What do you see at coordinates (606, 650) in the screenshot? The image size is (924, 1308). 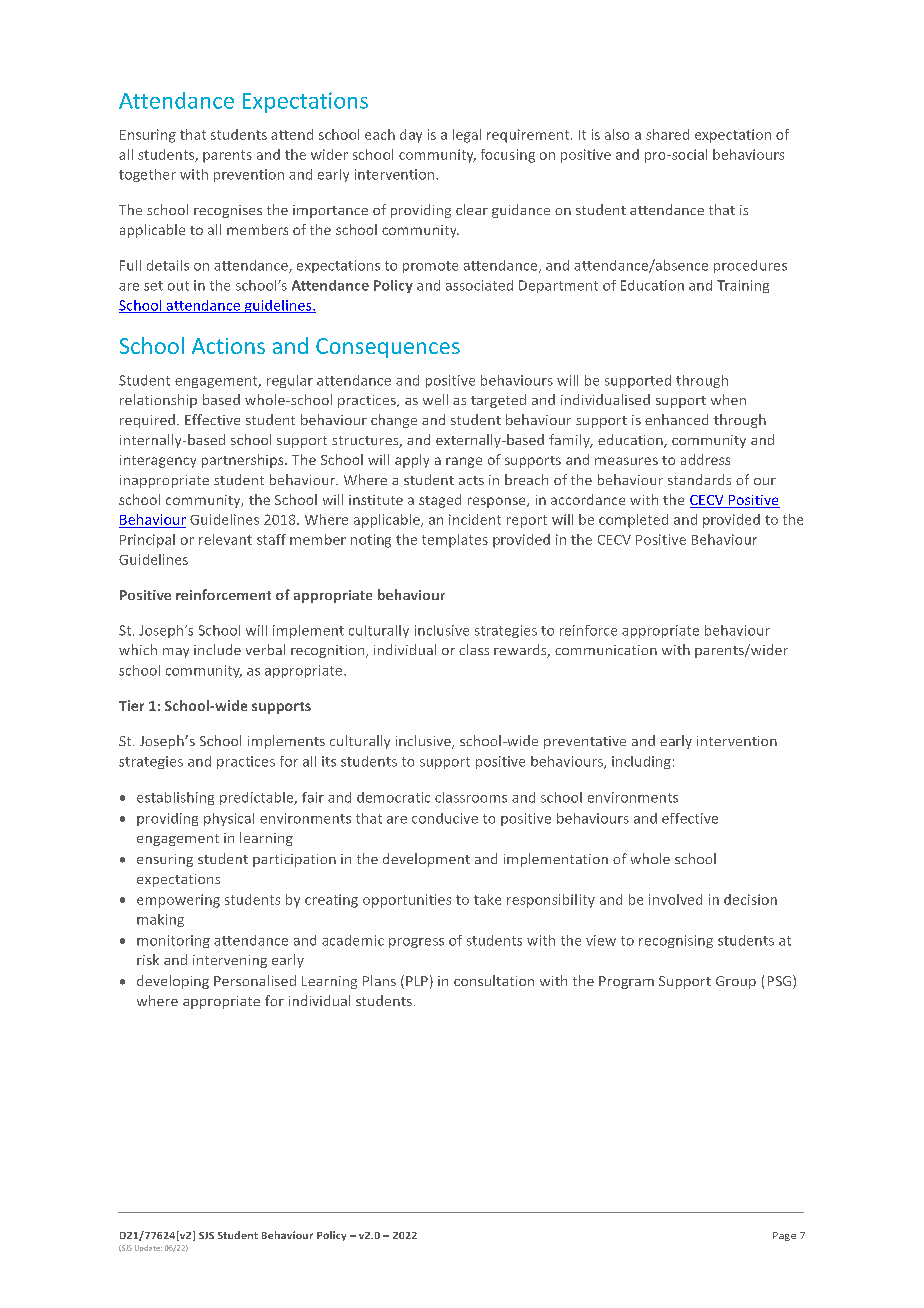 I see `communication` at bounding box center [606, 650].
